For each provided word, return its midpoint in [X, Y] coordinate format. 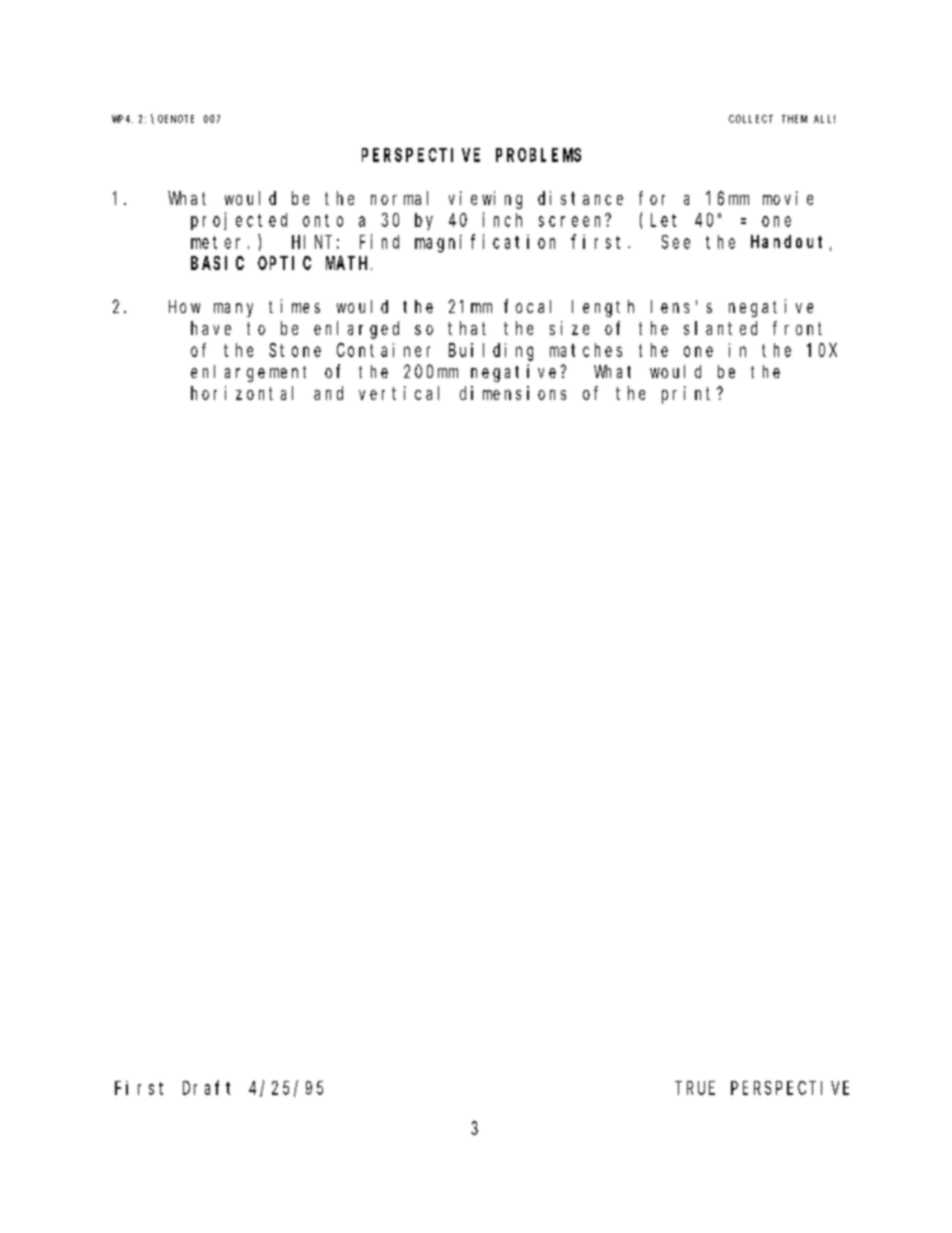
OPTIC [284, 263]
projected [239, 221]
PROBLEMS [538, 155]
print [690, 395]
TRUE [696, 1088]
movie [788, 198]
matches [586, 350]
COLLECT [751, 119]
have [211, 328]
